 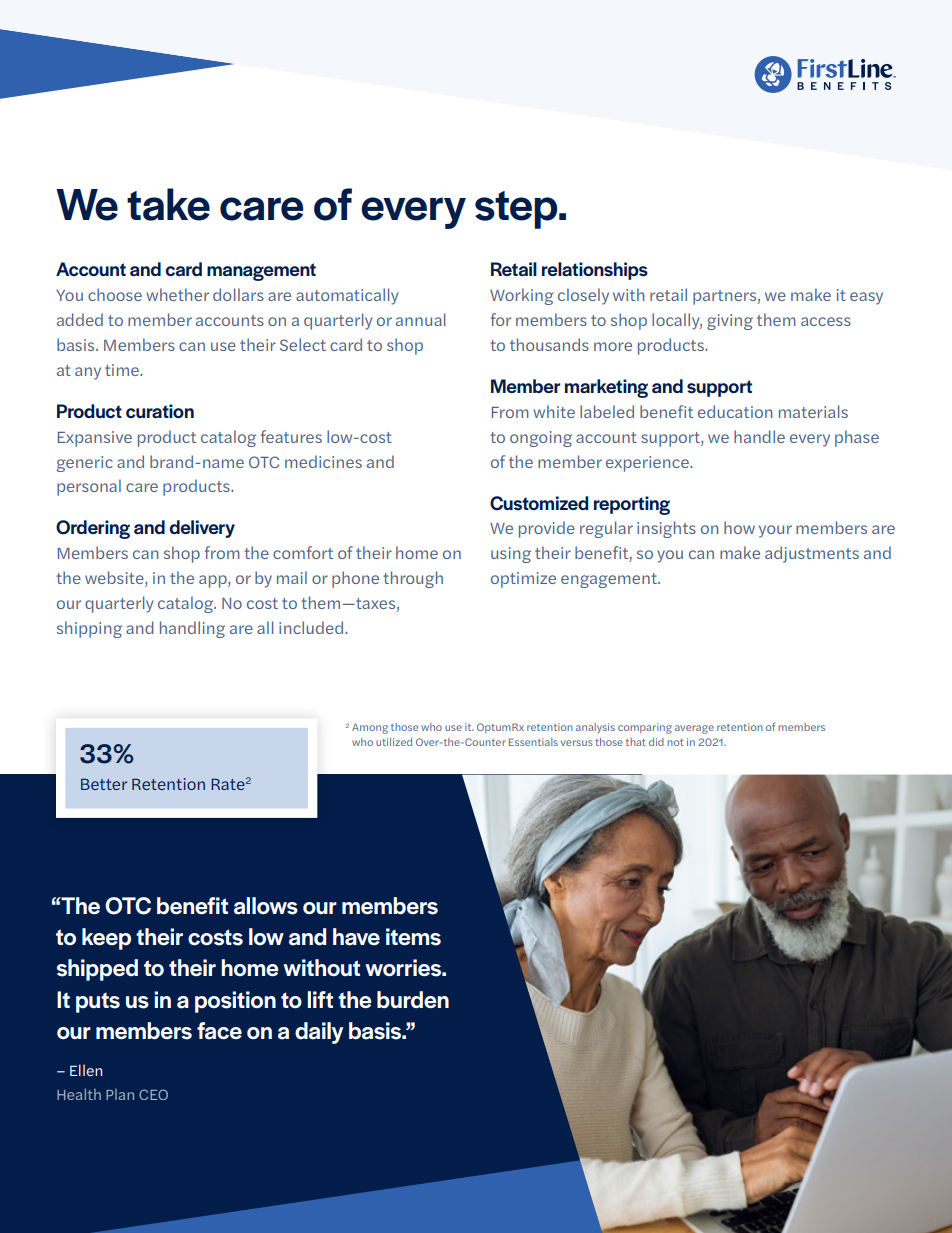 I want to click on handling, so click(x=192, y=629).
